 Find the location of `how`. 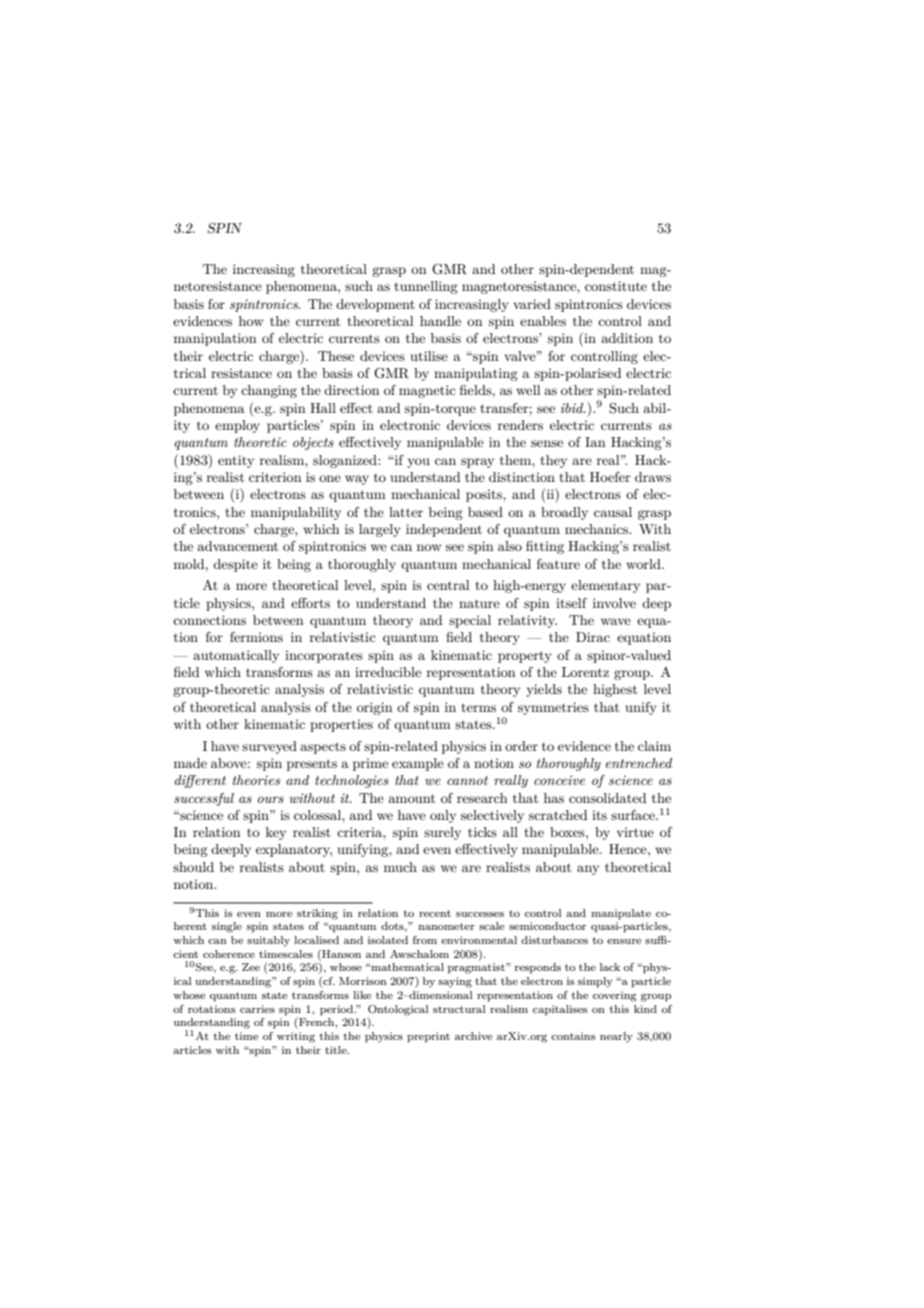

how is located at coordinates (251, 321).
